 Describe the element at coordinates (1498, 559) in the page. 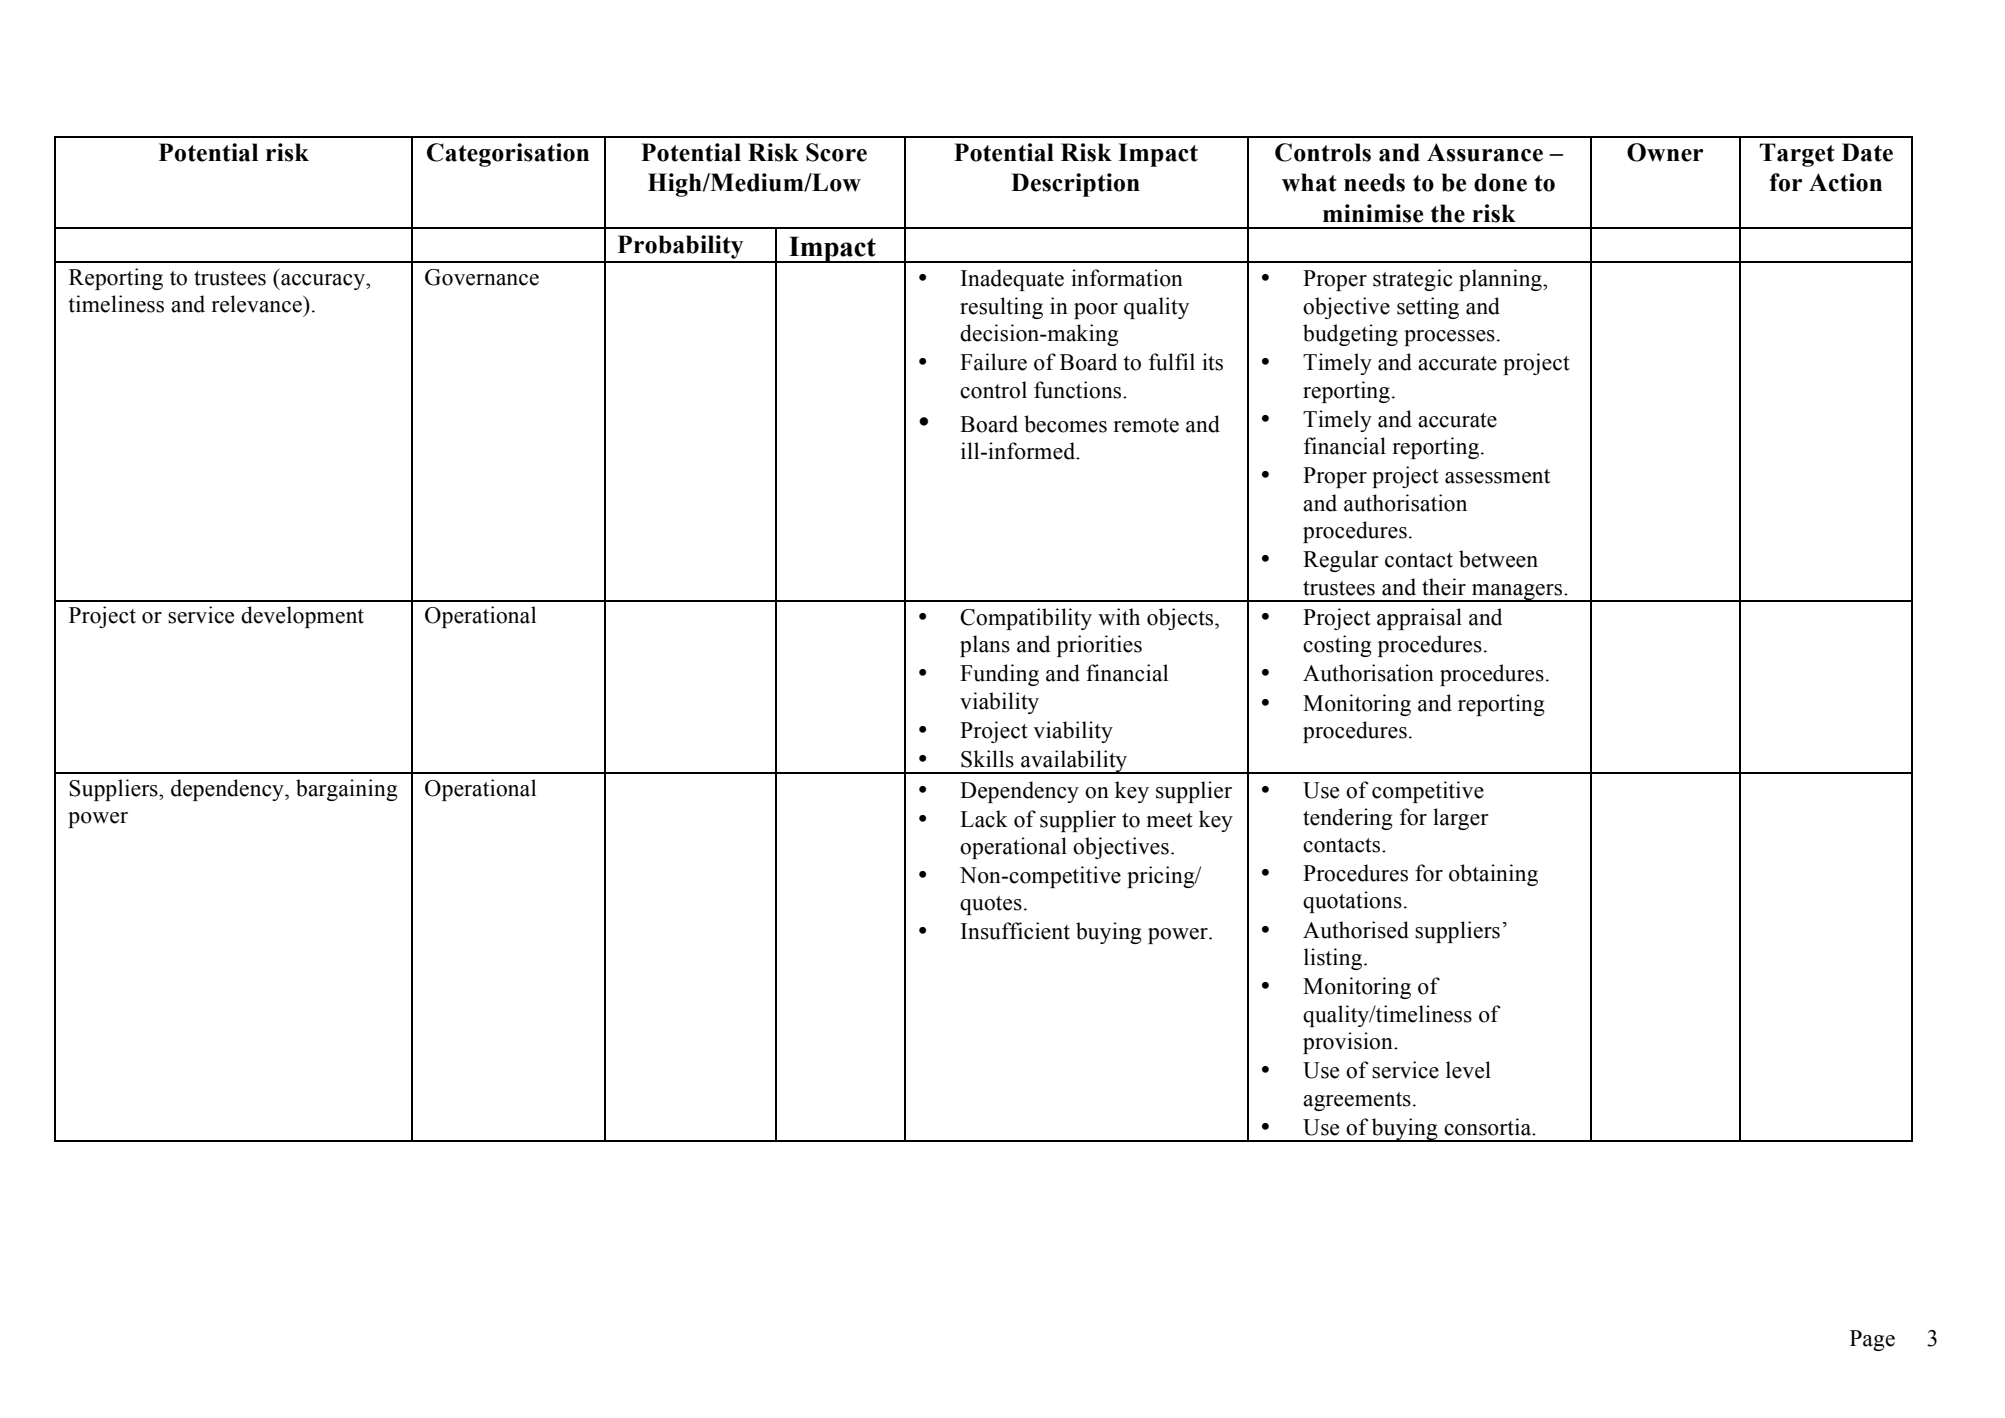

I see `between` at that location.
